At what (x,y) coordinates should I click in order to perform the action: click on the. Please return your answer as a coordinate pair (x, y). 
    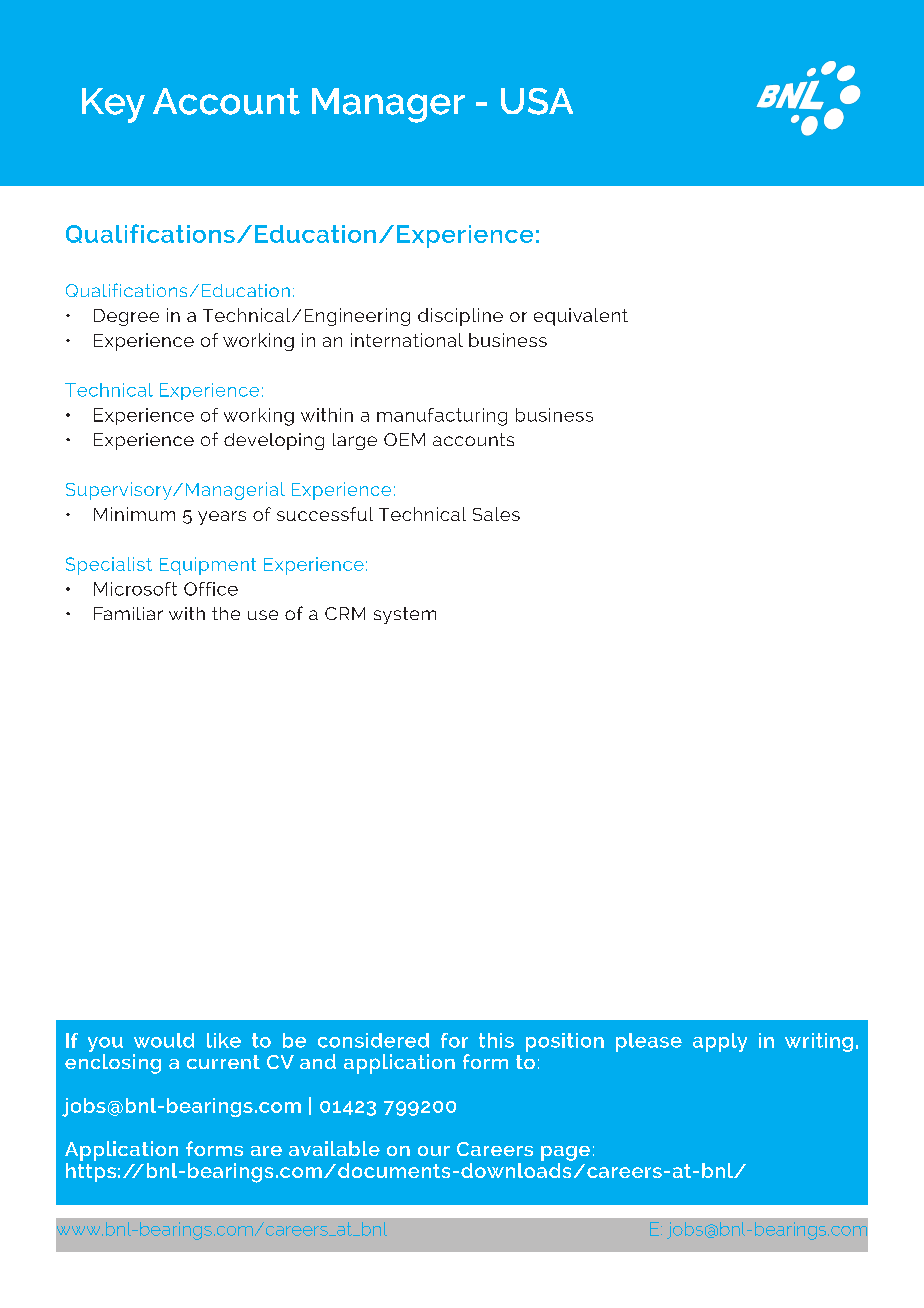
    Looking at the image, I should click on (226, 613).
